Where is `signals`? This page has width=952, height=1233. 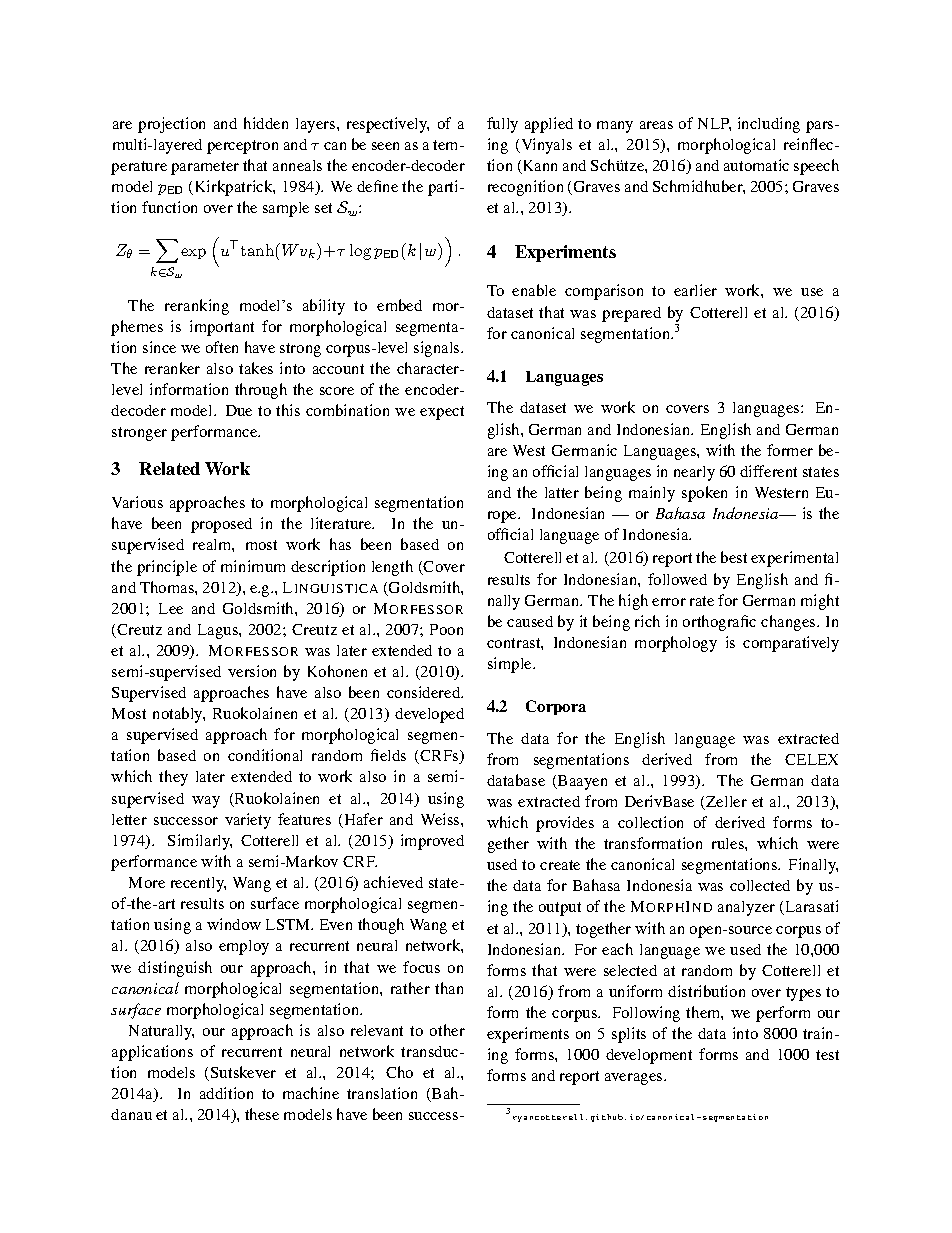 signals is located at coordinates (438, 349).
